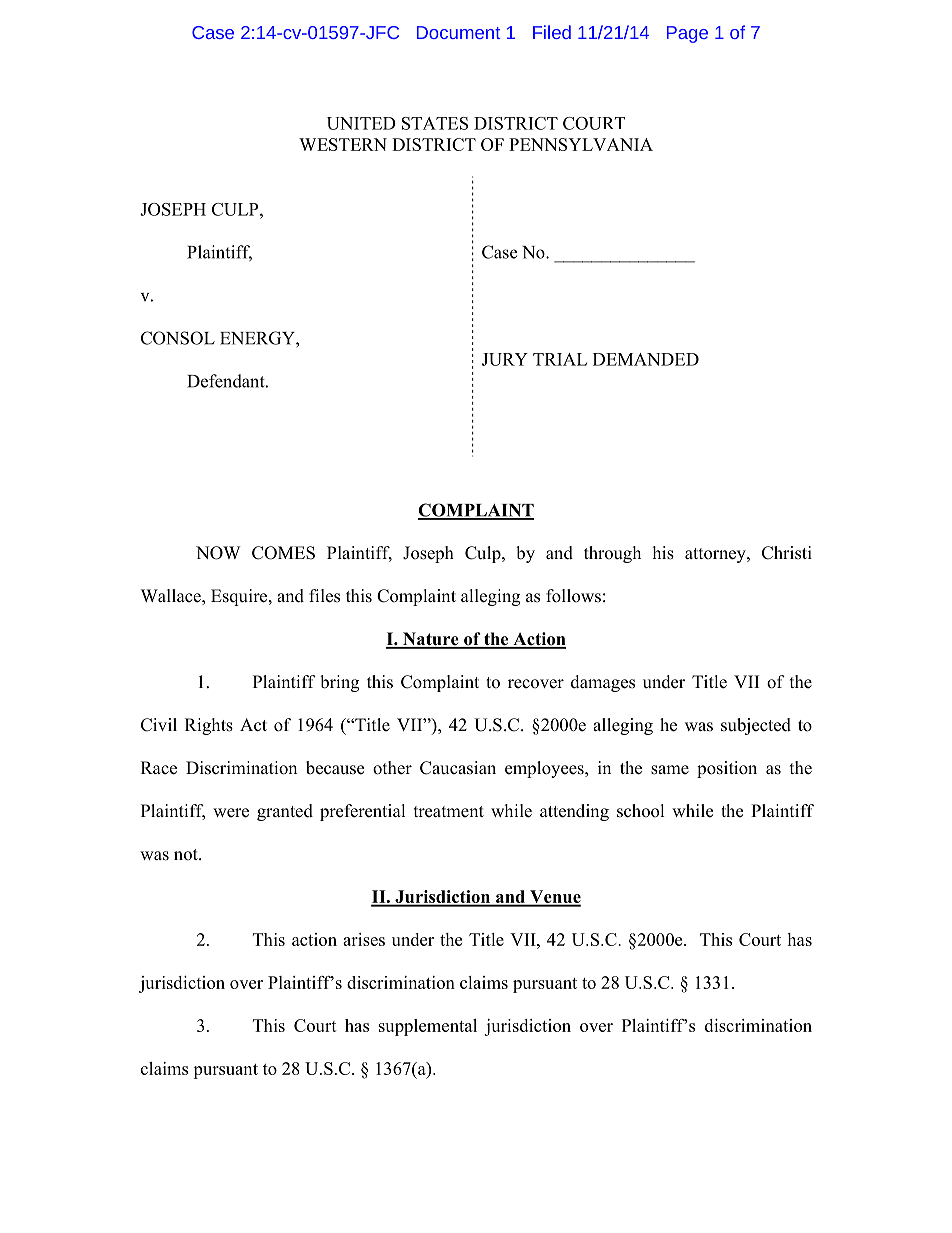  I want to click on Esquire, so click(240, 597).
